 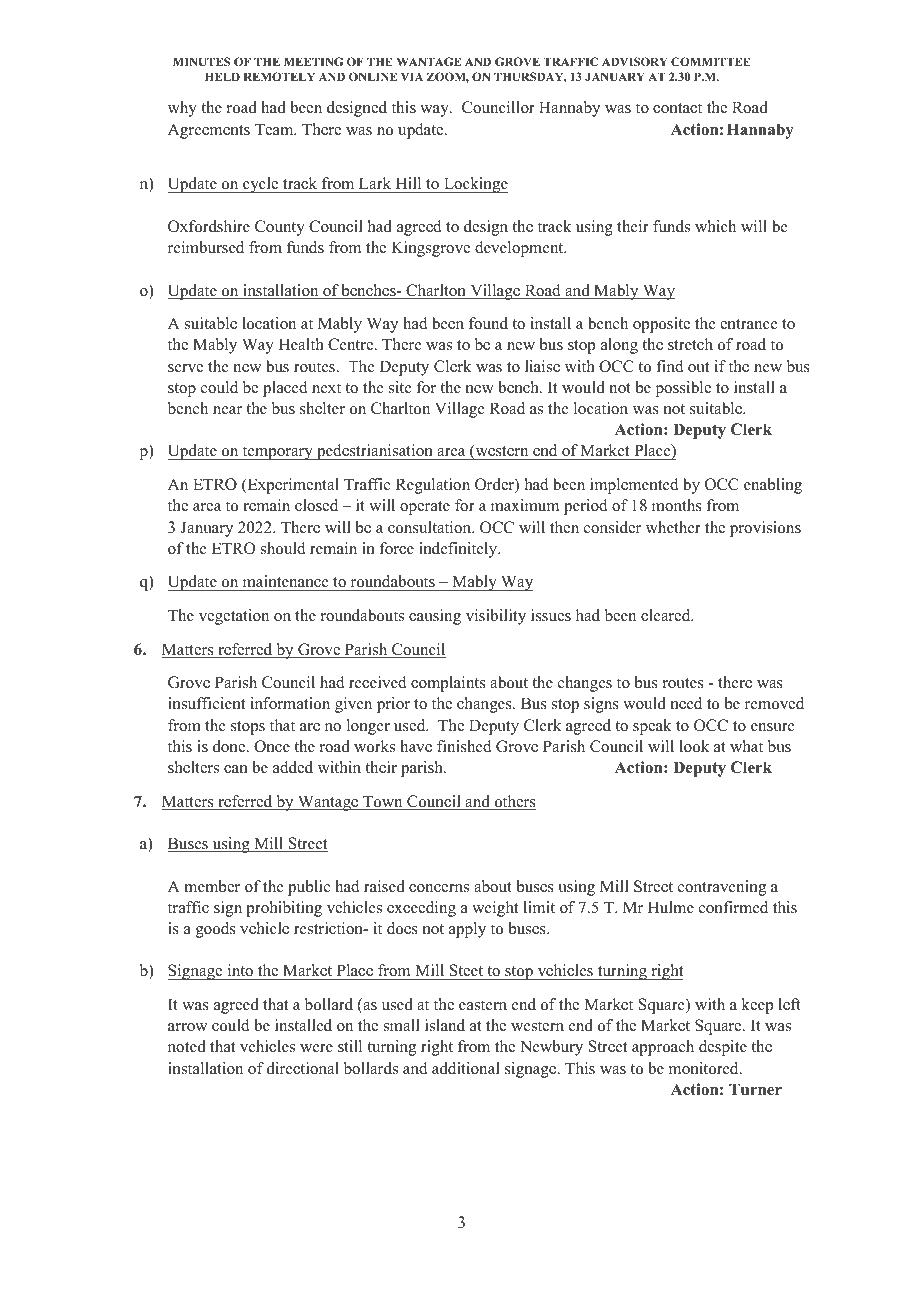 I want to click on VIA, so click(x=412, y=76).
